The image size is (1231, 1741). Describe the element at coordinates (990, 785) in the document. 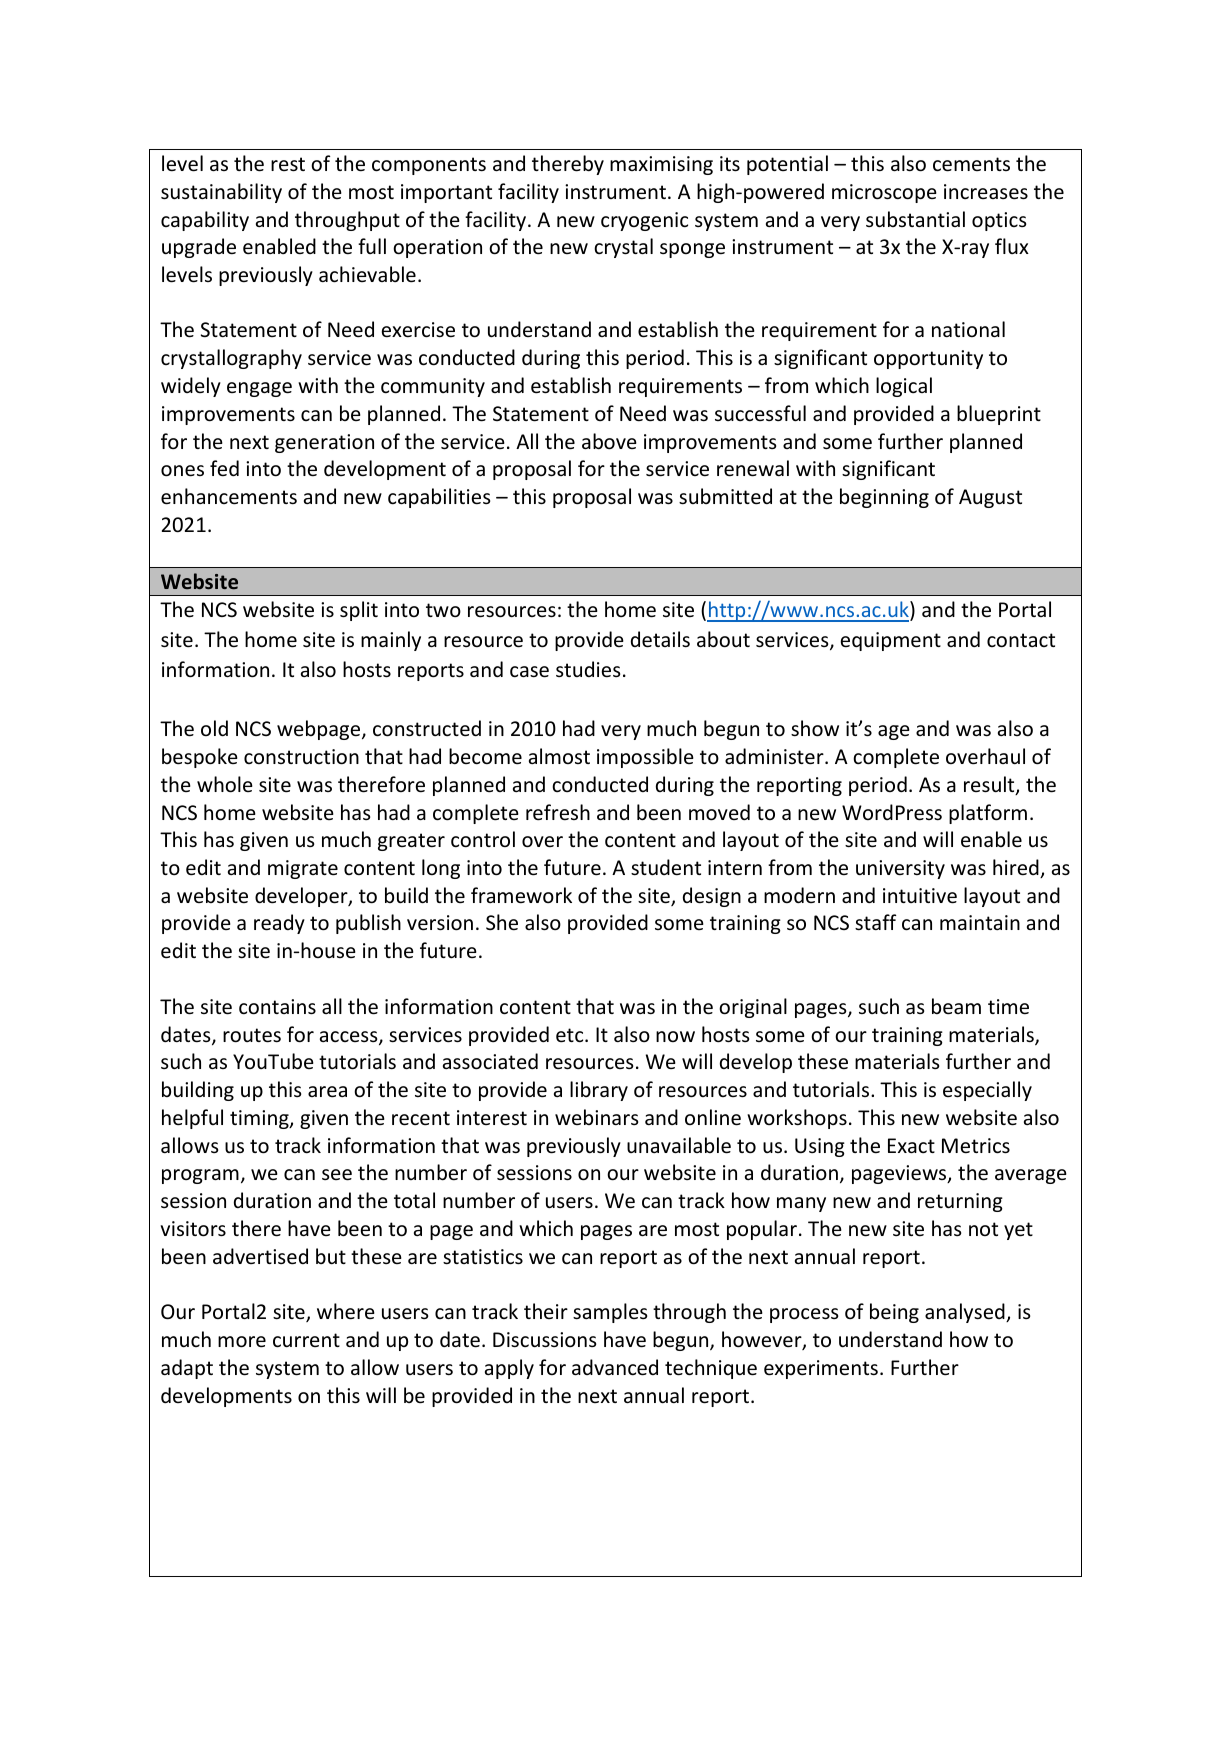

I see `result` at that location.
